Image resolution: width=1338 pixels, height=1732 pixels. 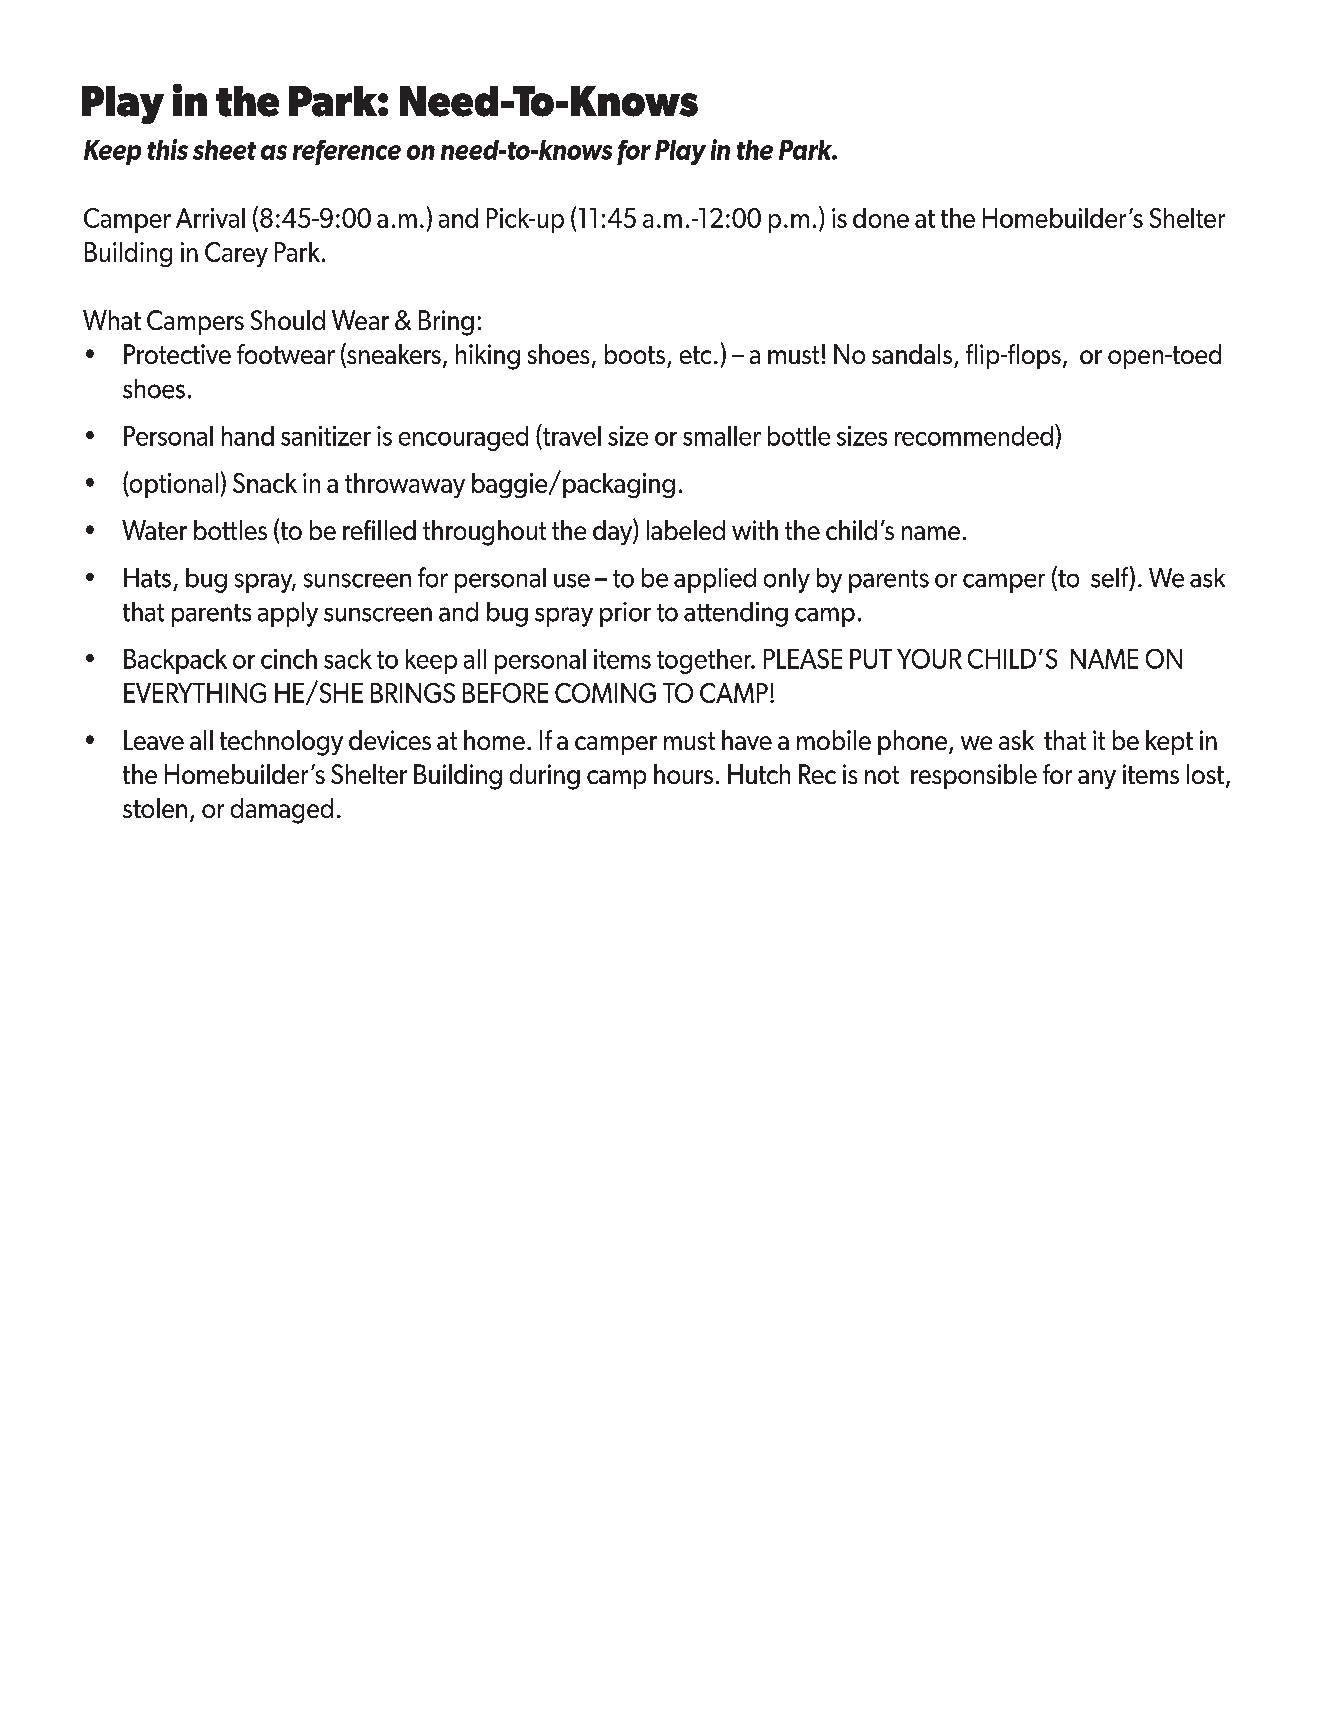 What do you see at coordinates (625, 614) in the document?
I see `prior` at bounding box center [625, 614].
